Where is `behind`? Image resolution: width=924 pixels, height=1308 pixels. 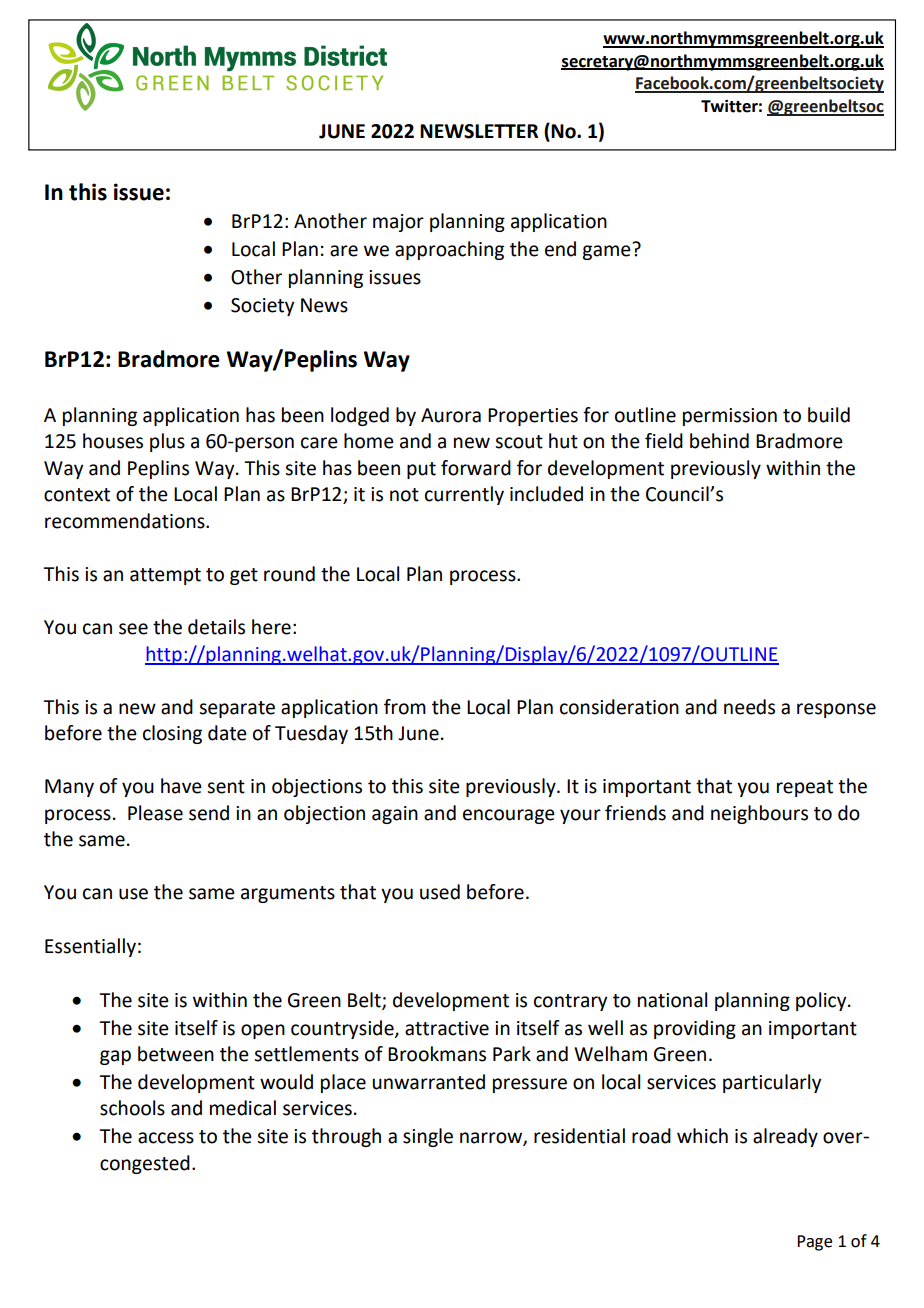
behind is located at coordinates (719, 441).
